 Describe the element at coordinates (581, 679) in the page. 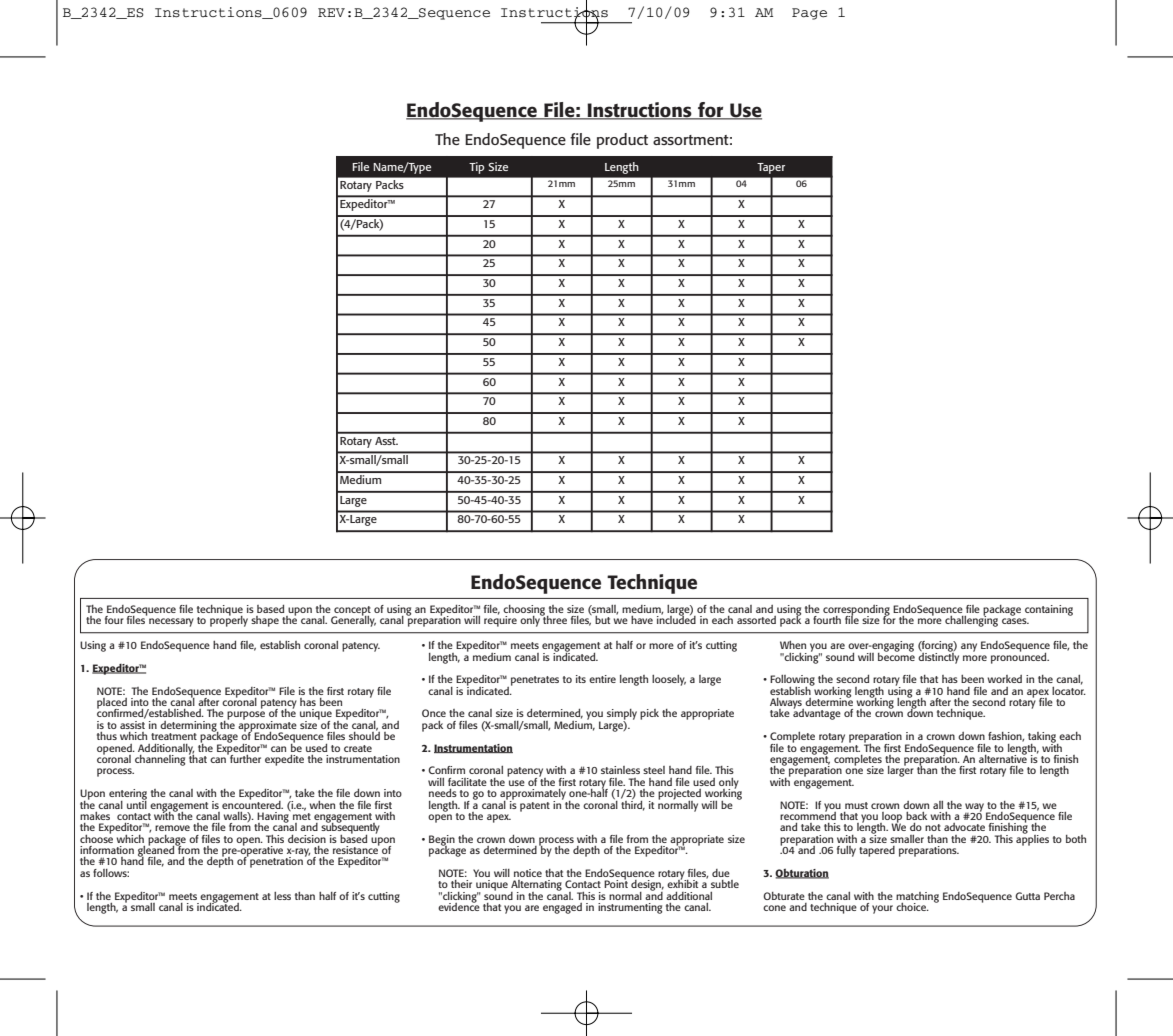

I see `its` at that location.
